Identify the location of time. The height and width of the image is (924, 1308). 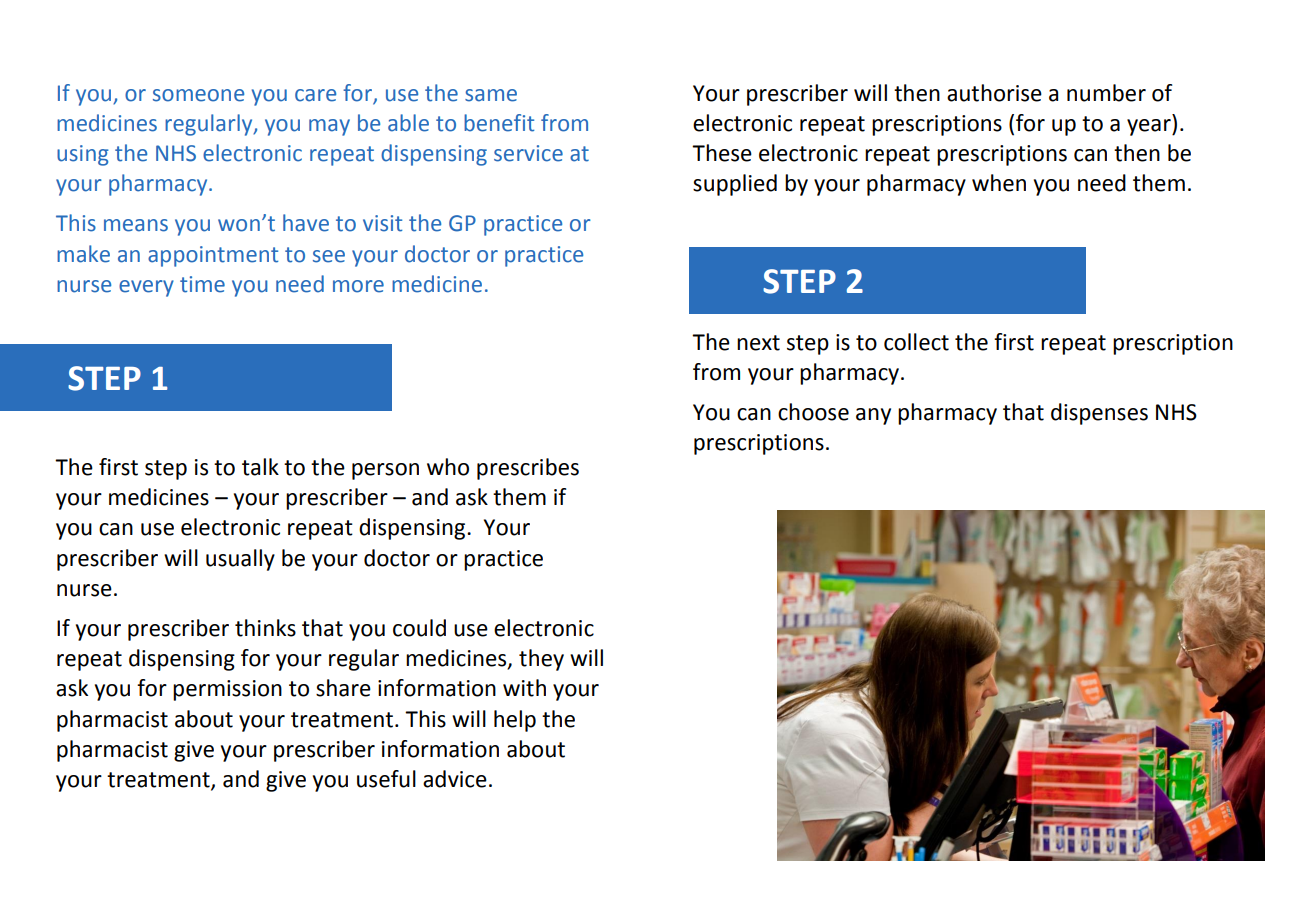
(202, 284).
